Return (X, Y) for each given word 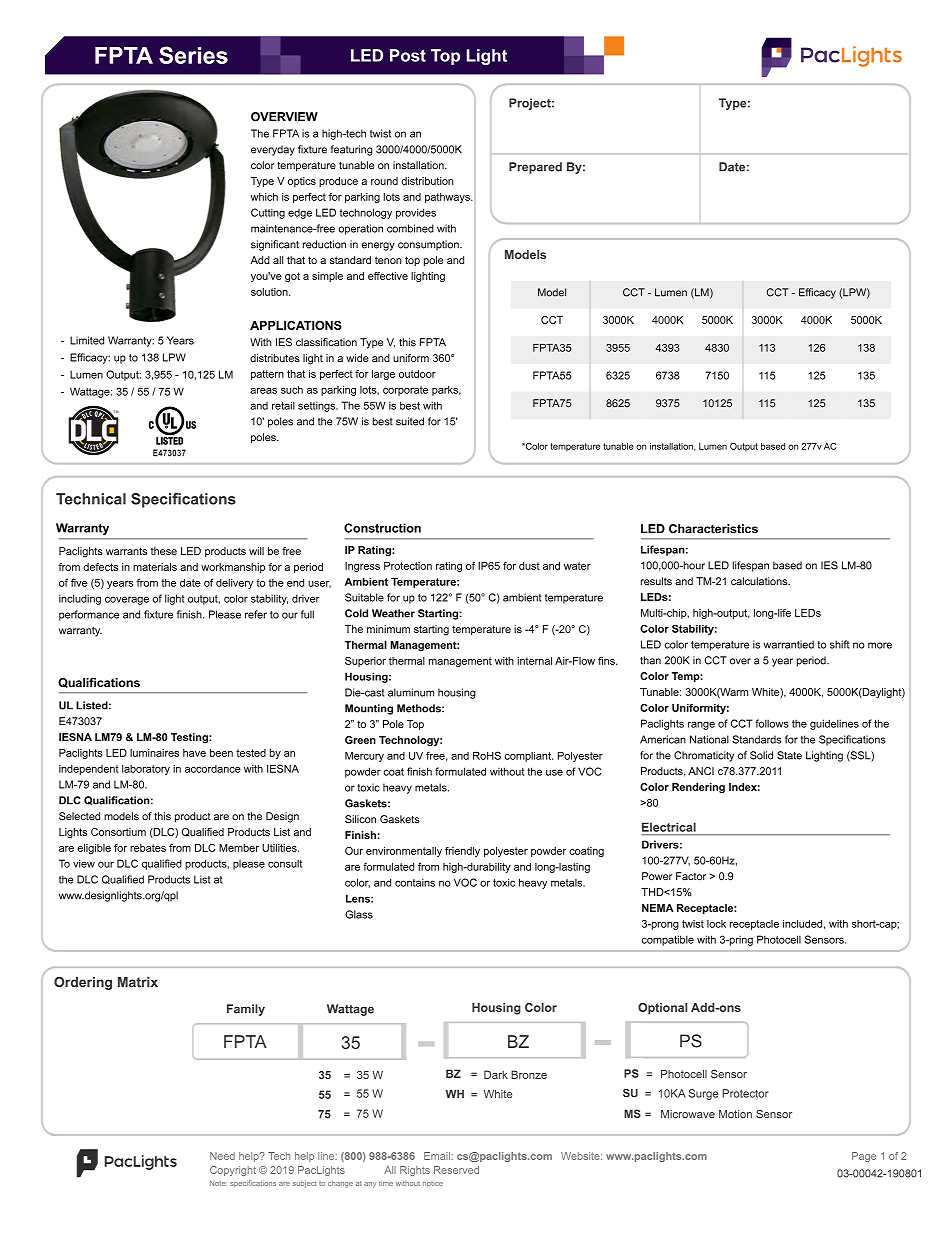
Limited (87, 340)
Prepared (535, 168)
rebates (148, 848)
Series (193, 55)
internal (535, 661)
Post (408, 55)
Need (222, 1156)
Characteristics (713, 529)
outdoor (417, 374)
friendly (462, 852)
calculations (760, 581)
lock (716, 924)
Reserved (456, 1170)
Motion (735, 1114)
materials (155, 567)
